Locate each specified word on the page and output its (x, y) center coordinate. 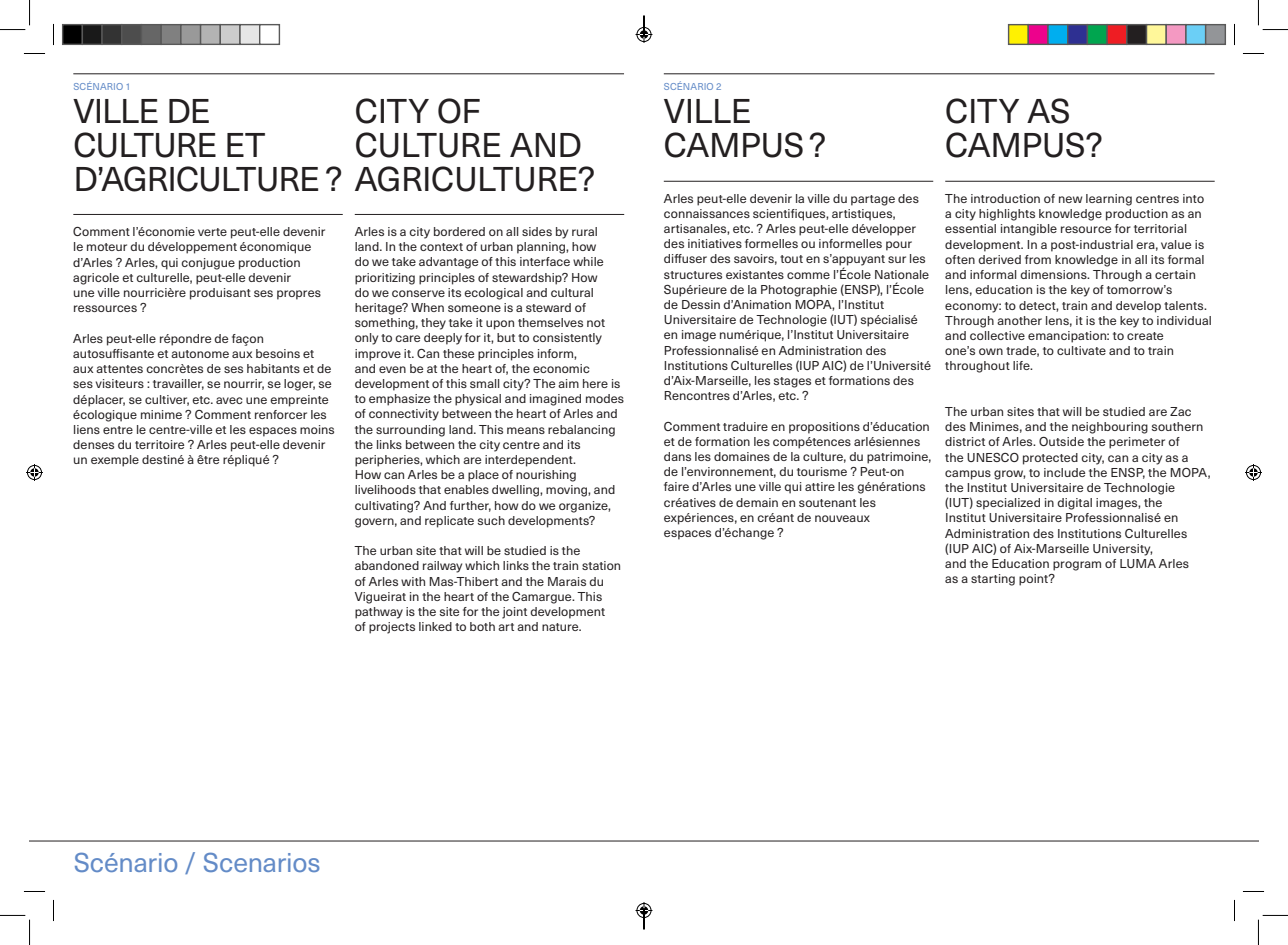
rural (584, 231)
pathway (379, 613)
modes (605, 398)
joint (514, 613)
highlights (1007, 215)
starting (993, 580)
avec (229, 400)
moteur (107, 247)
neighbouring (1110, 428)
